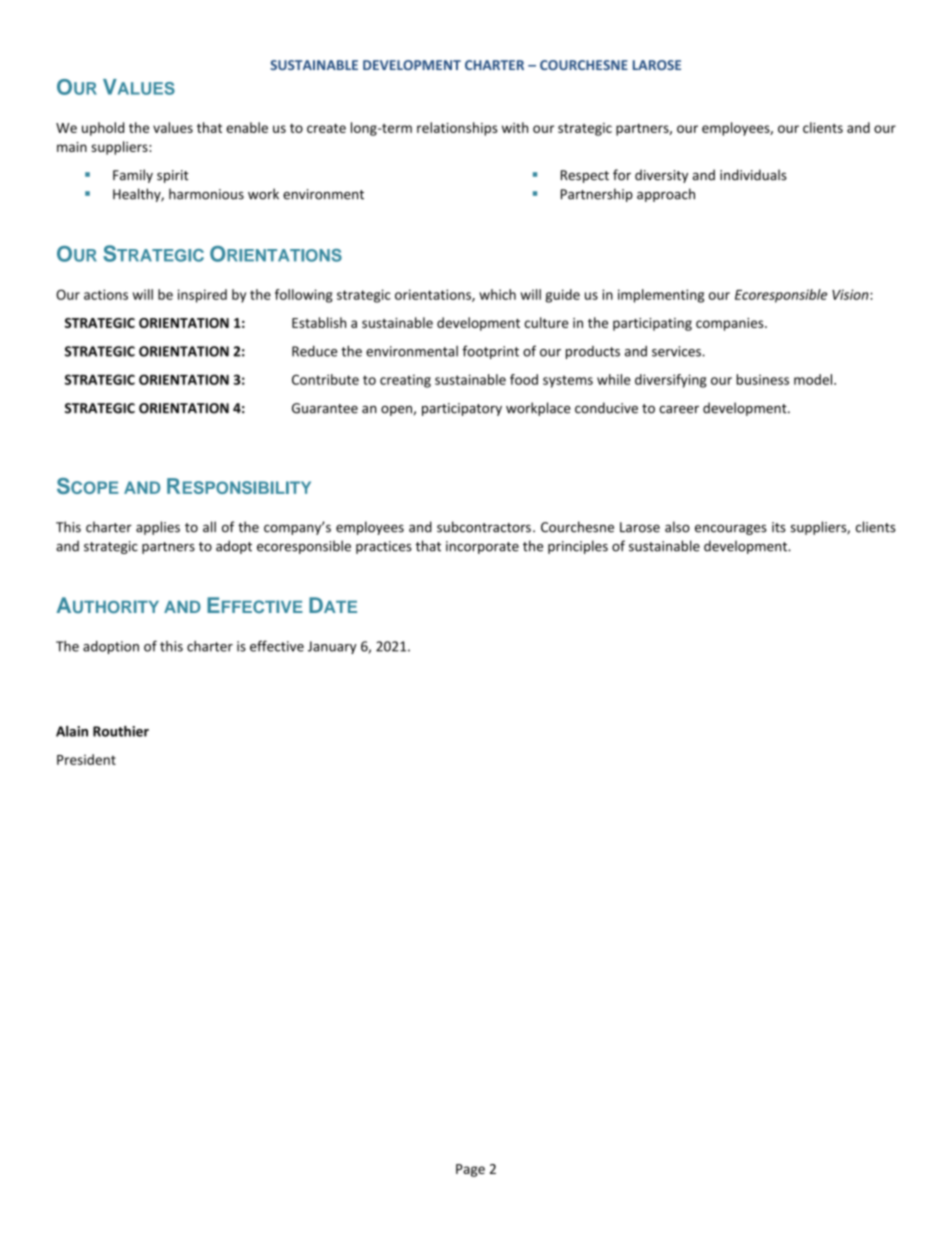 The height and width of the image is (1233, 952). Describe the element at coordinates (332, 647) in the image. I see `January` at that location.
